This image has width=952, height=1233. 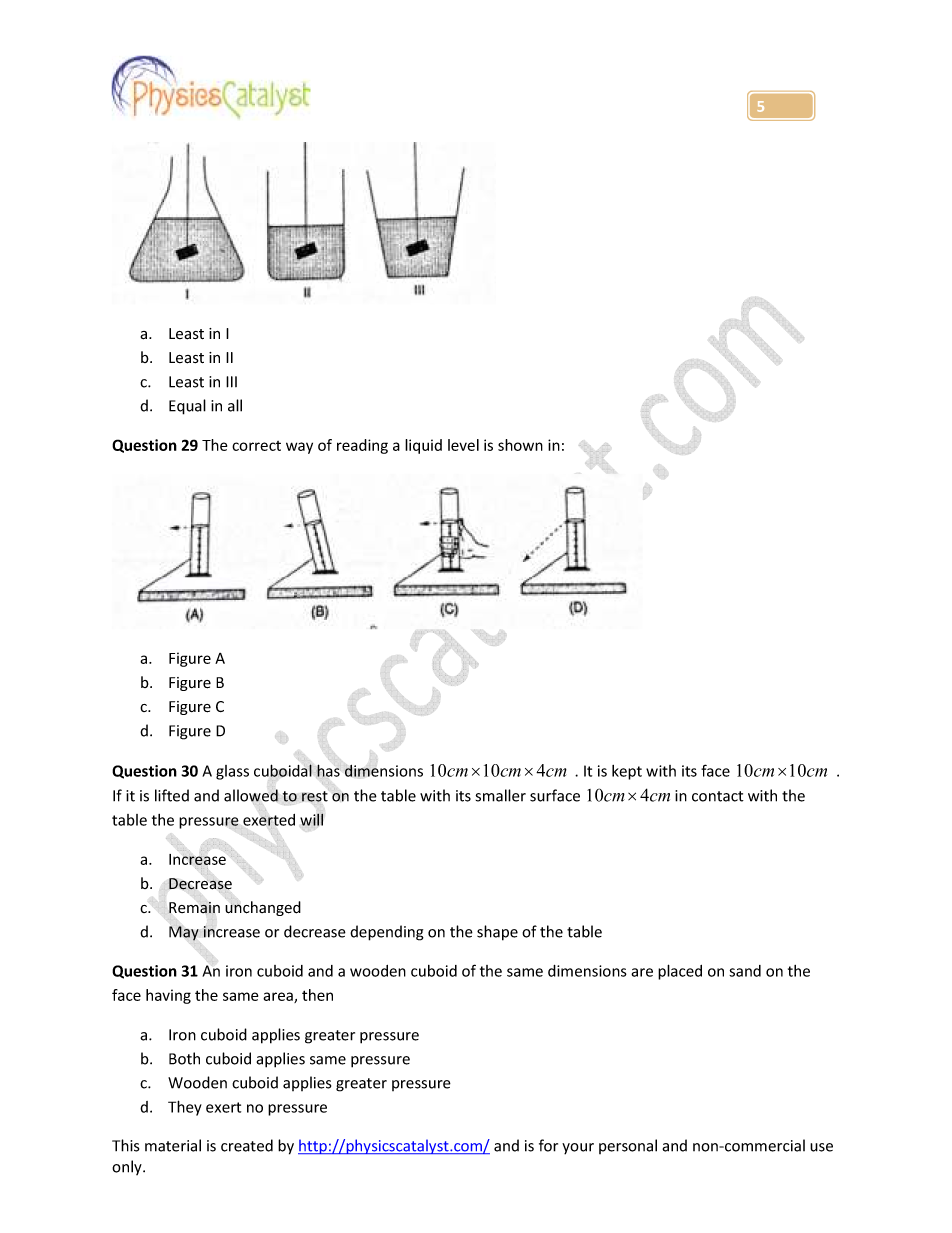 What do you see at coordinates (548, 1145) in the image?
I see `for` at bounding box center [548, 1145].
